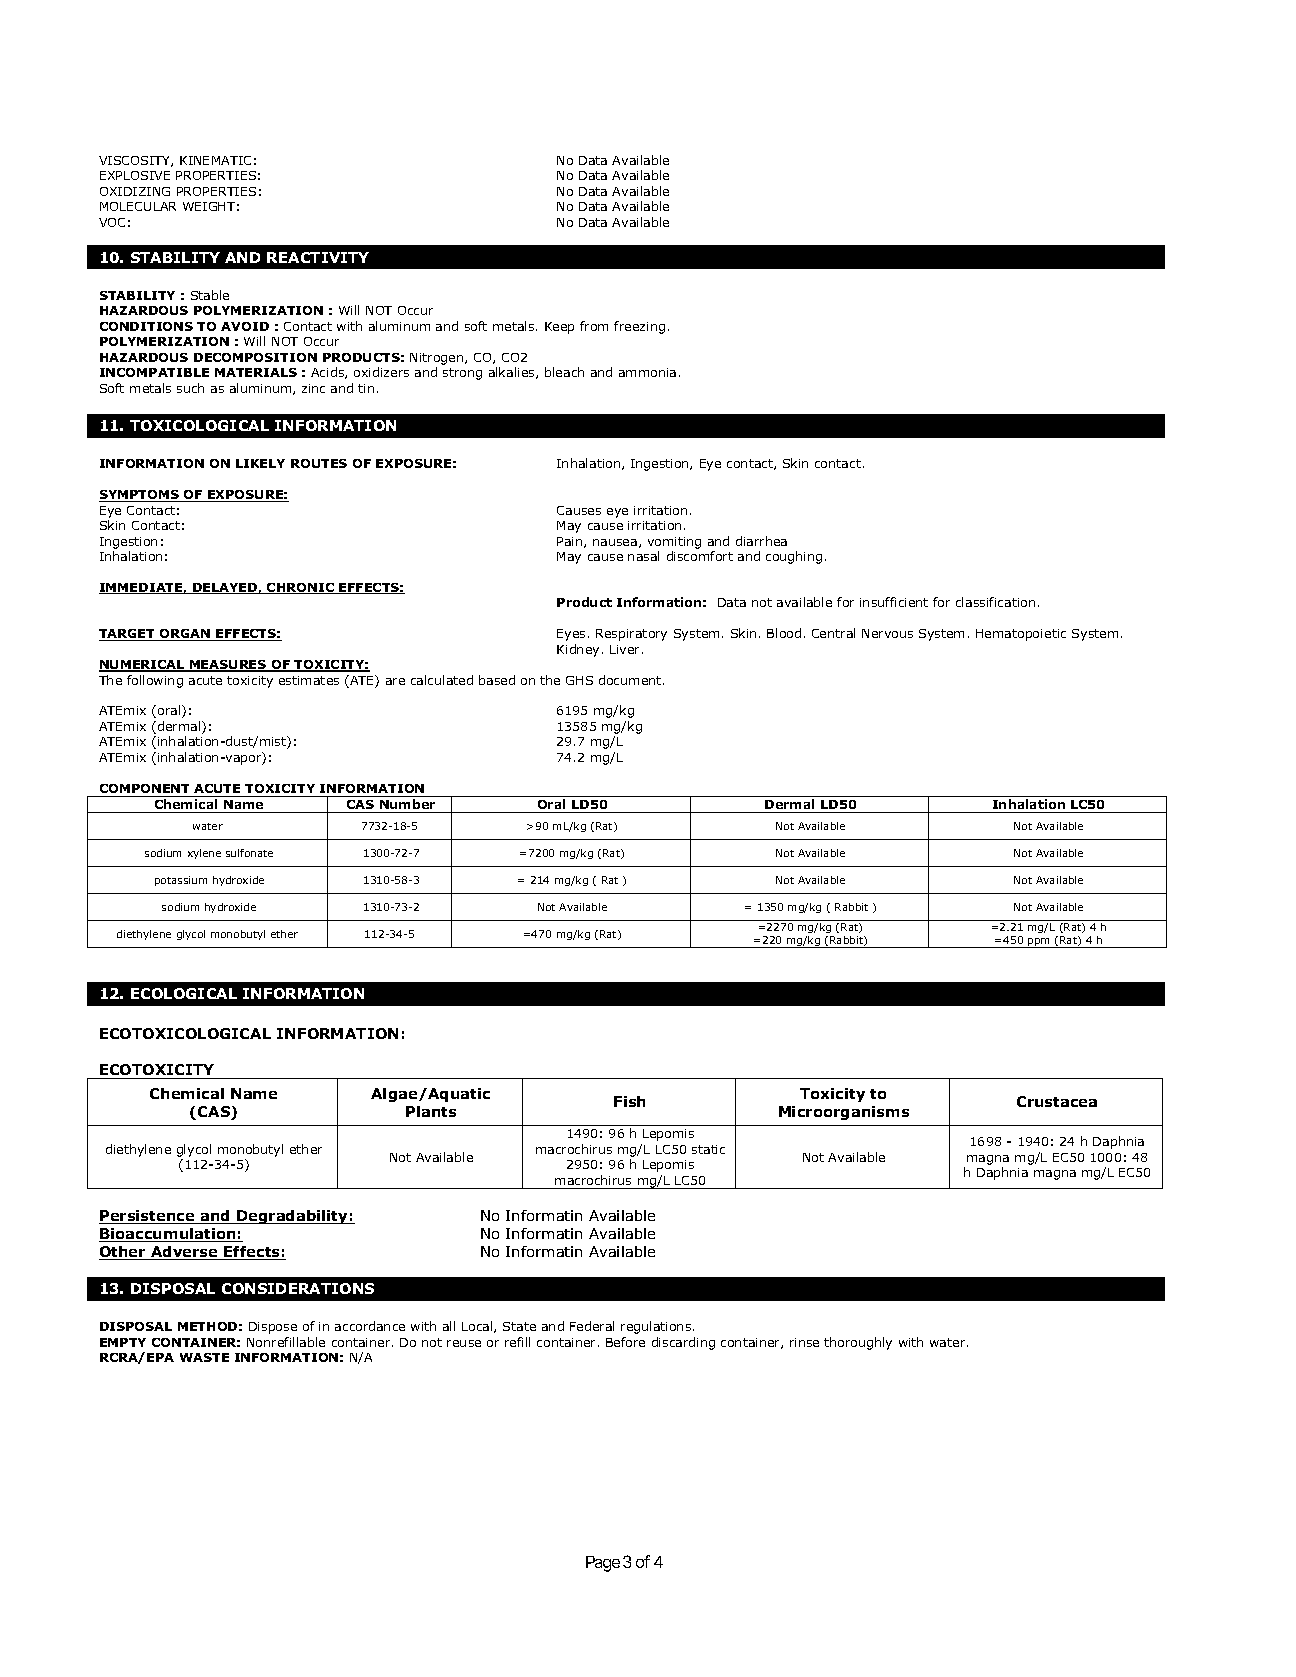  Describe the element at coordinates (894, 602) in the screenshot. I see `insufficient` at that location.
